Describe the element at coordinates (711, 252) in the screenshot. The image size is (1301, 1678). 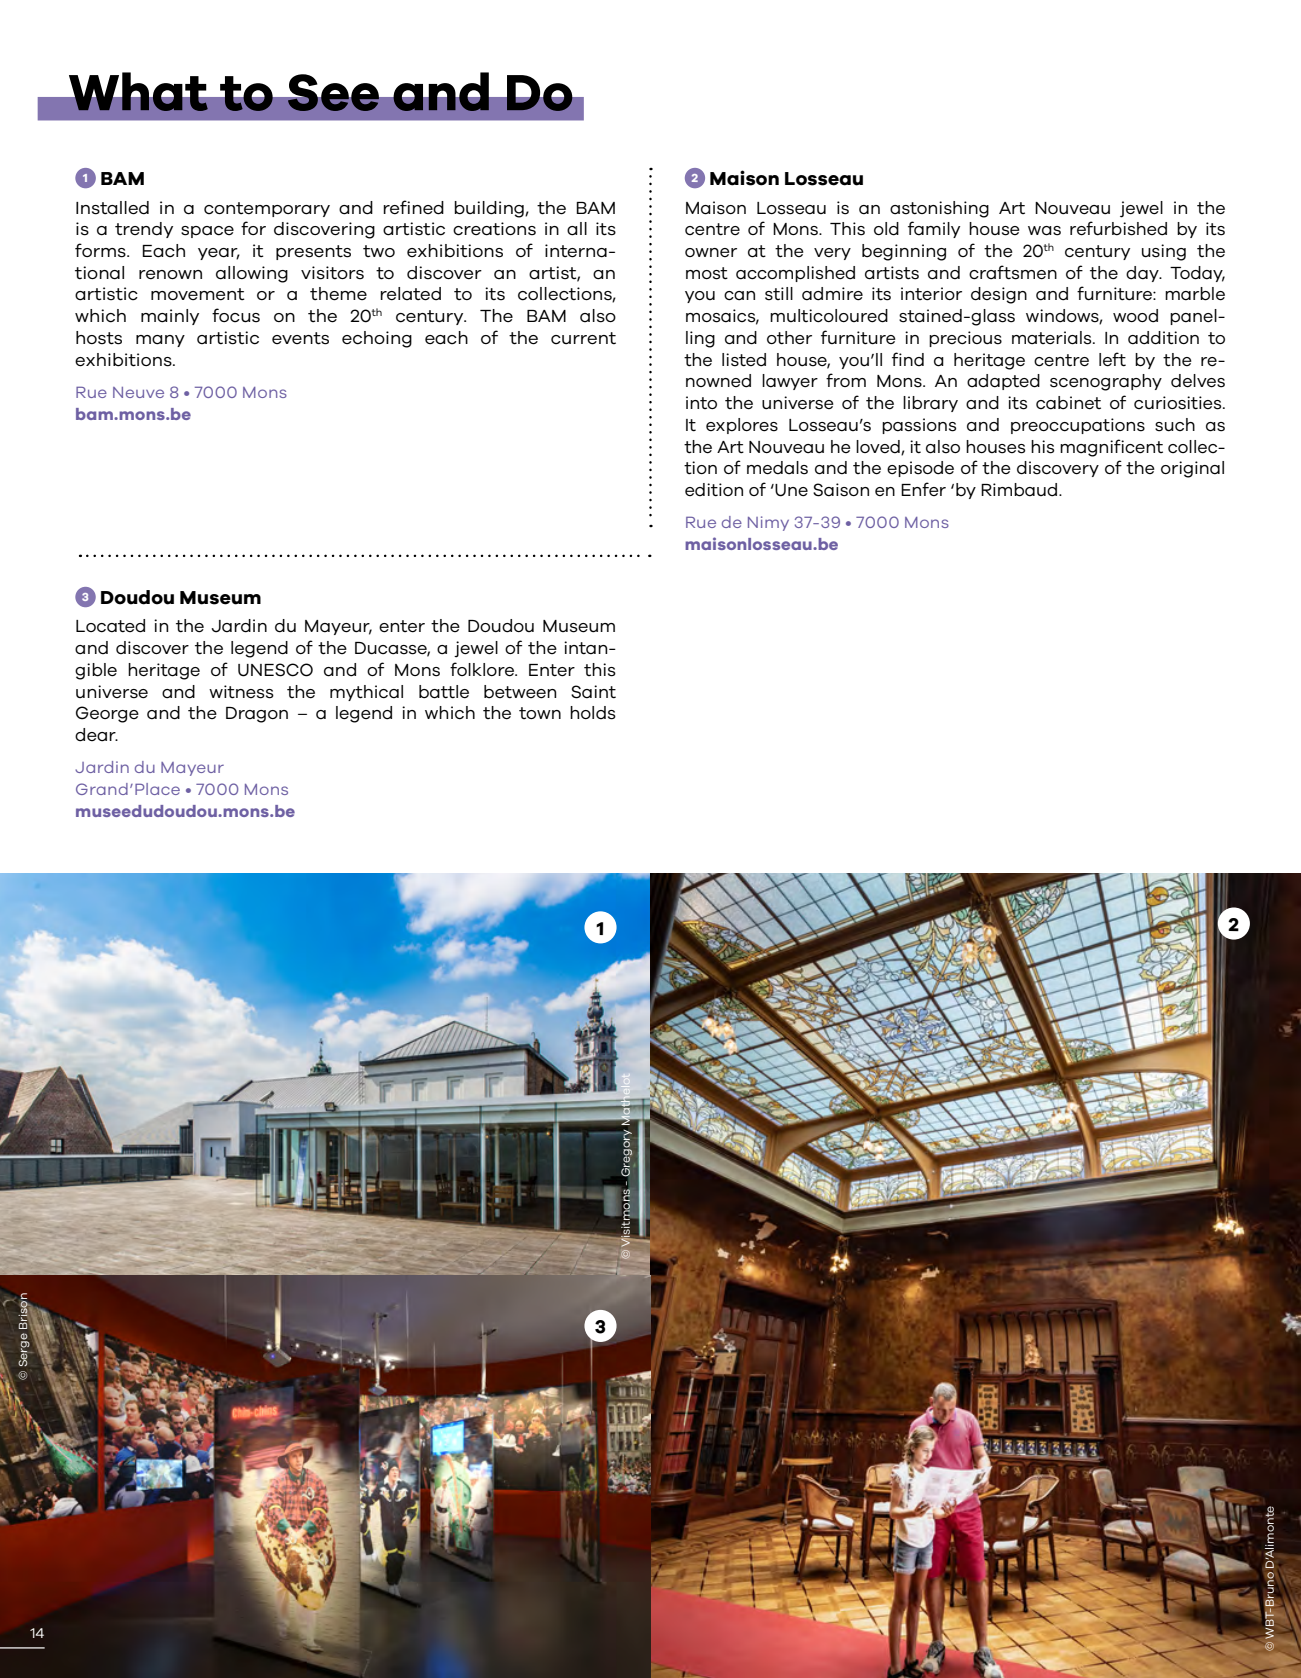
I see `owner` at that location.
